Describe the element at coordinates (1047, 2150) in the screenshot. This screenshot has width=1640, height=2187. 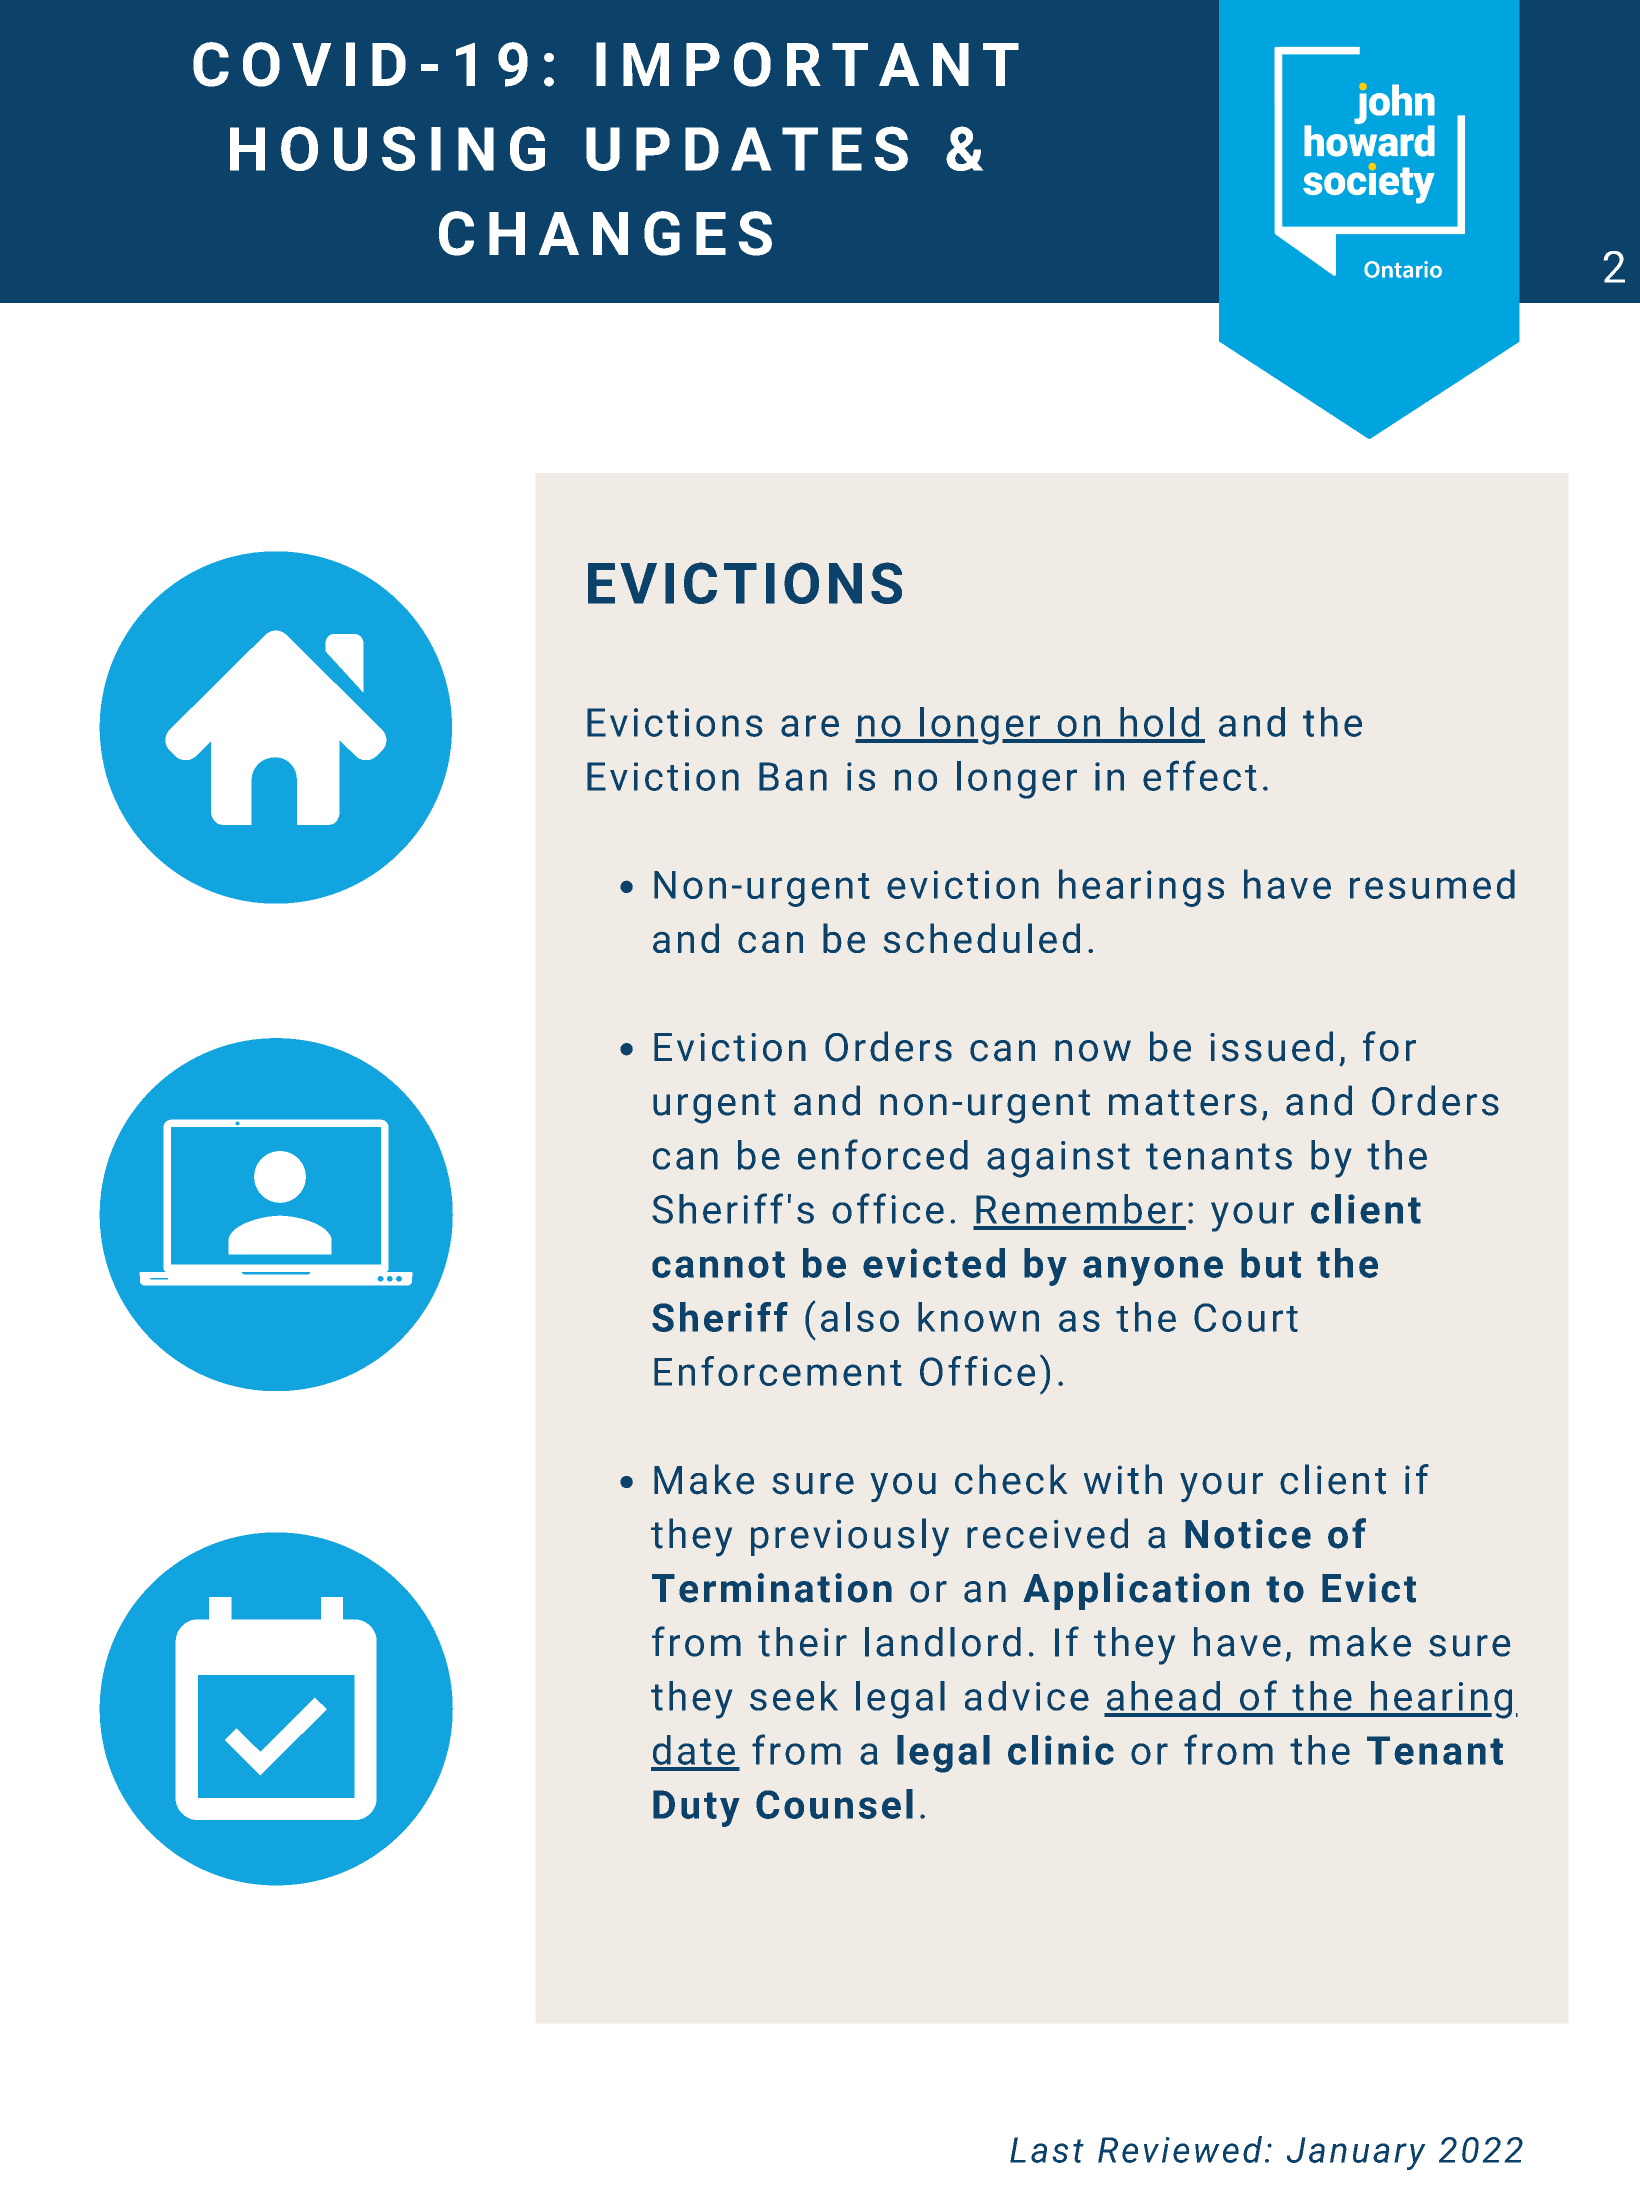
I see `Last` at that location.
